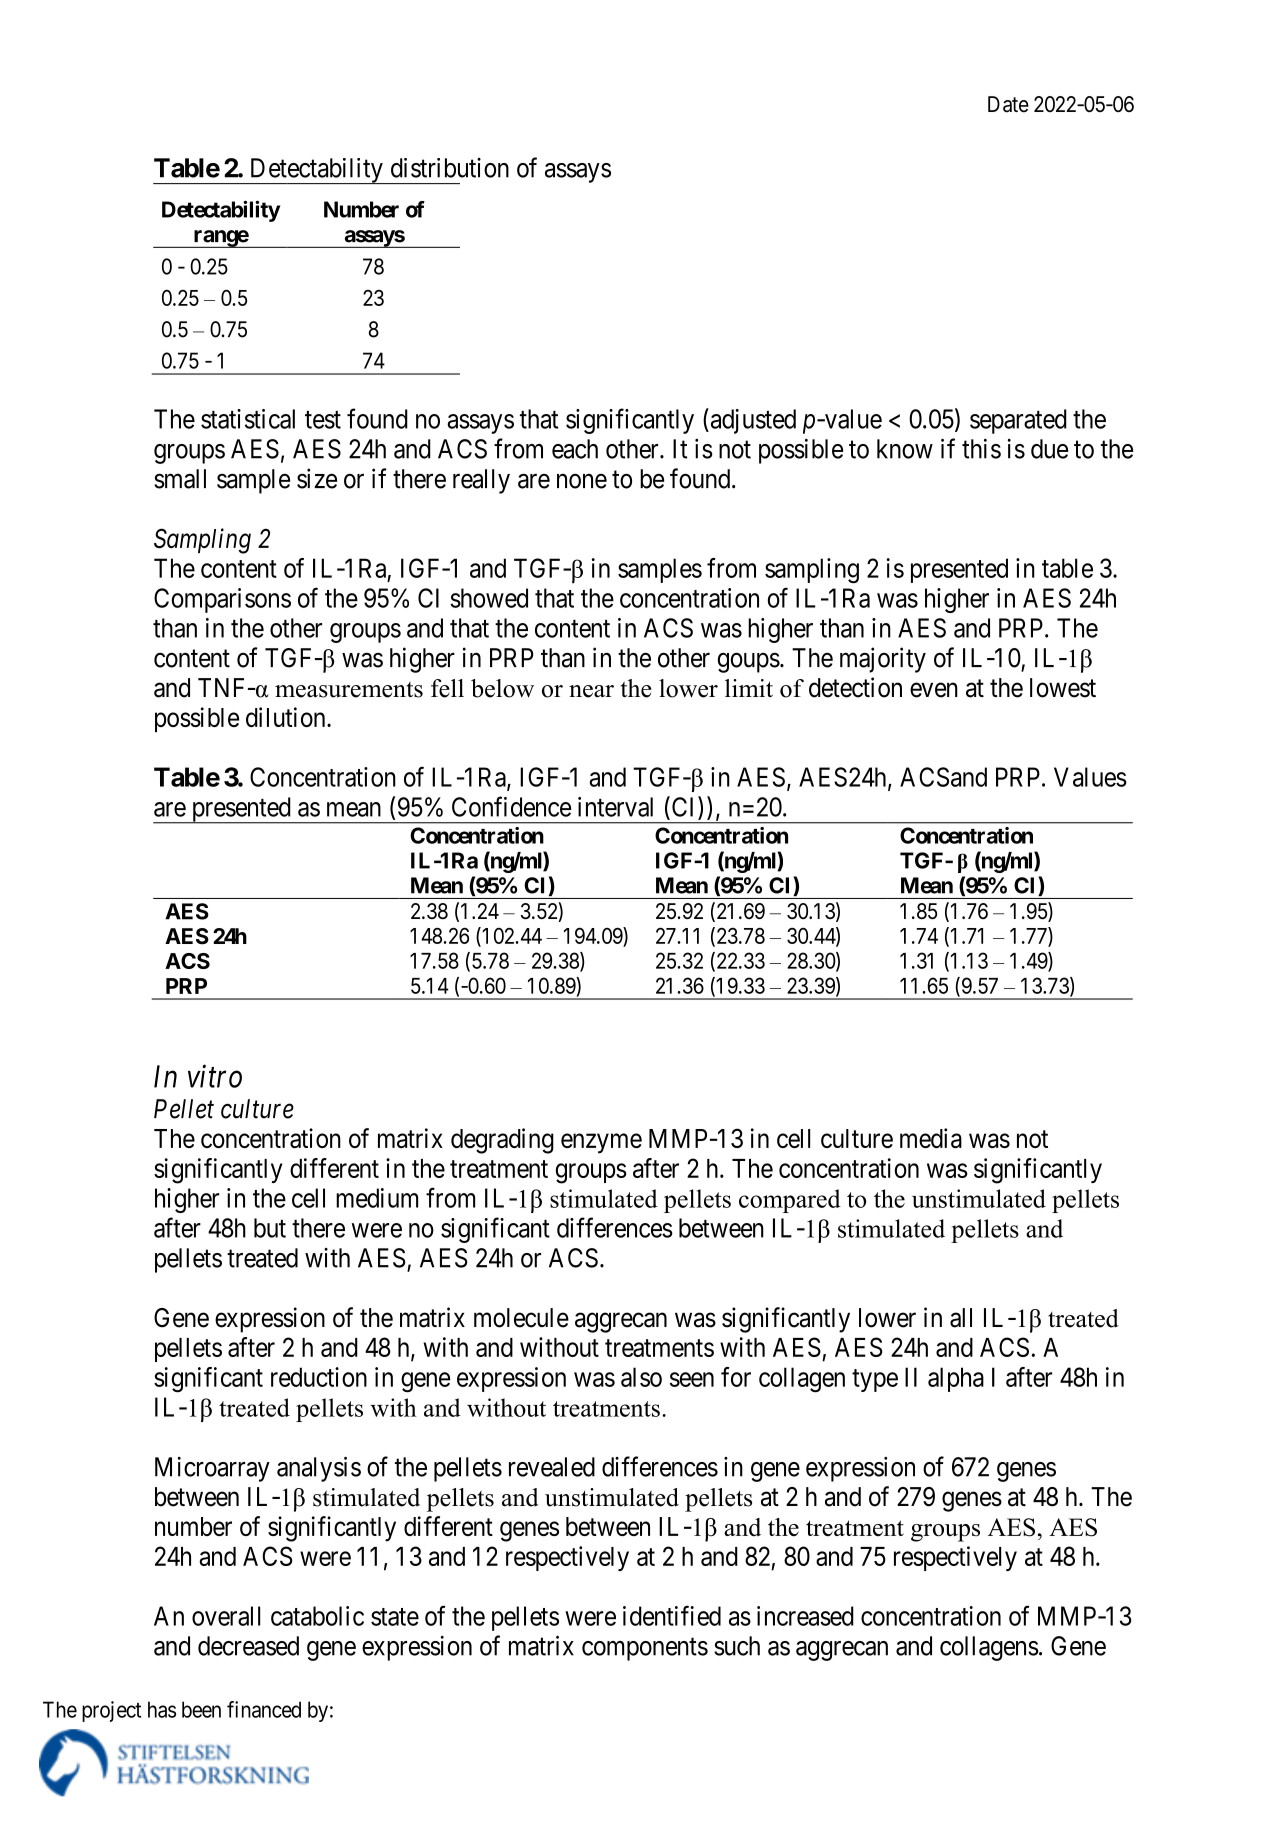  What do you see at coordinates (319, 1377) in the image?
I see `reduction` at bounding box center [319, 1377].
